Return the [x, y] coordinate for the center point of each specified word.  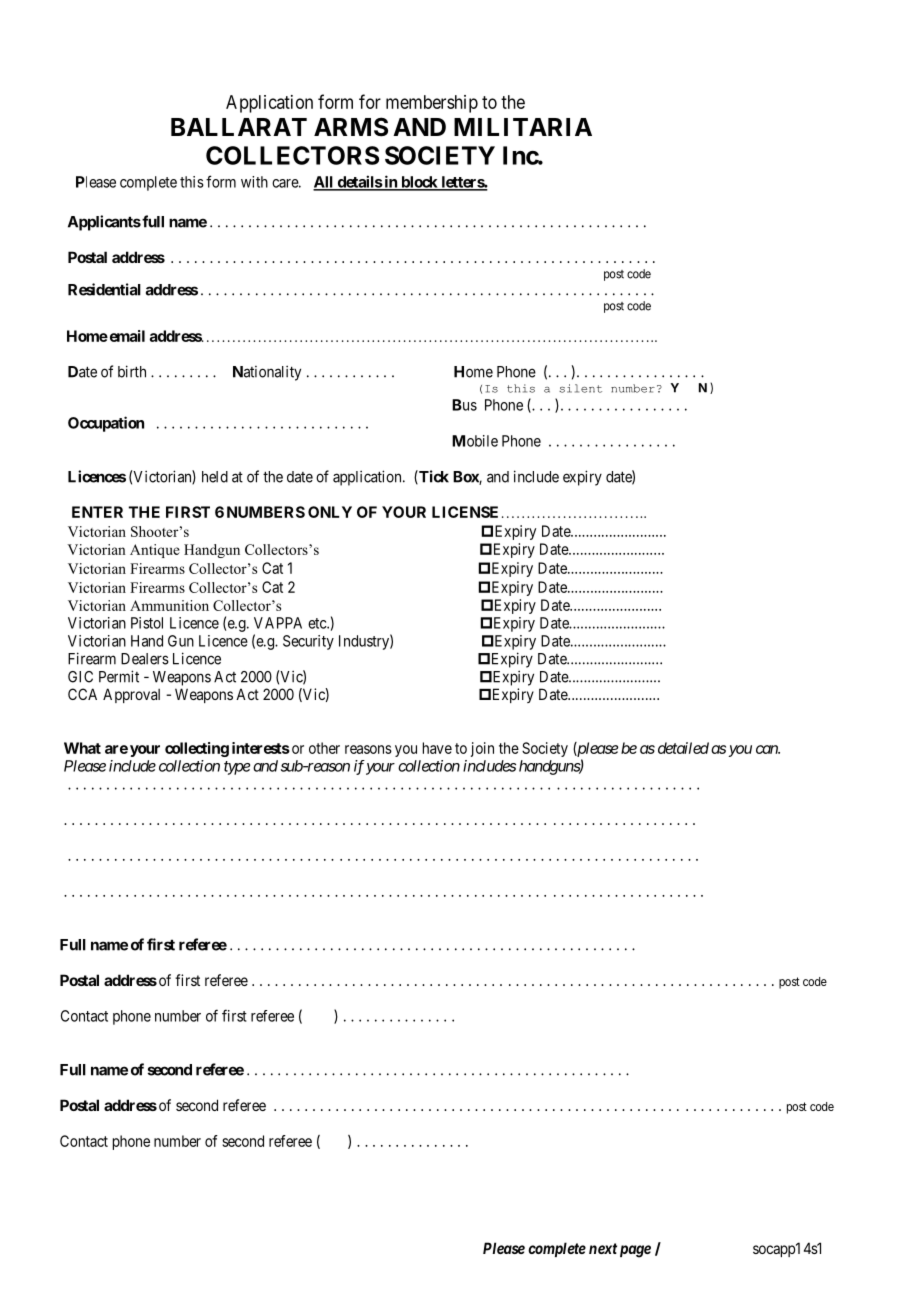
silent [580, 388]
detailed [683, 748]
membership [432, 104]
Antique [155, 551]
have [437, 748]
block [419, 183]
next [603, 1248]
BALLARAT [239, 127]
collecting [197, 749]
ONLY [330, 512]
